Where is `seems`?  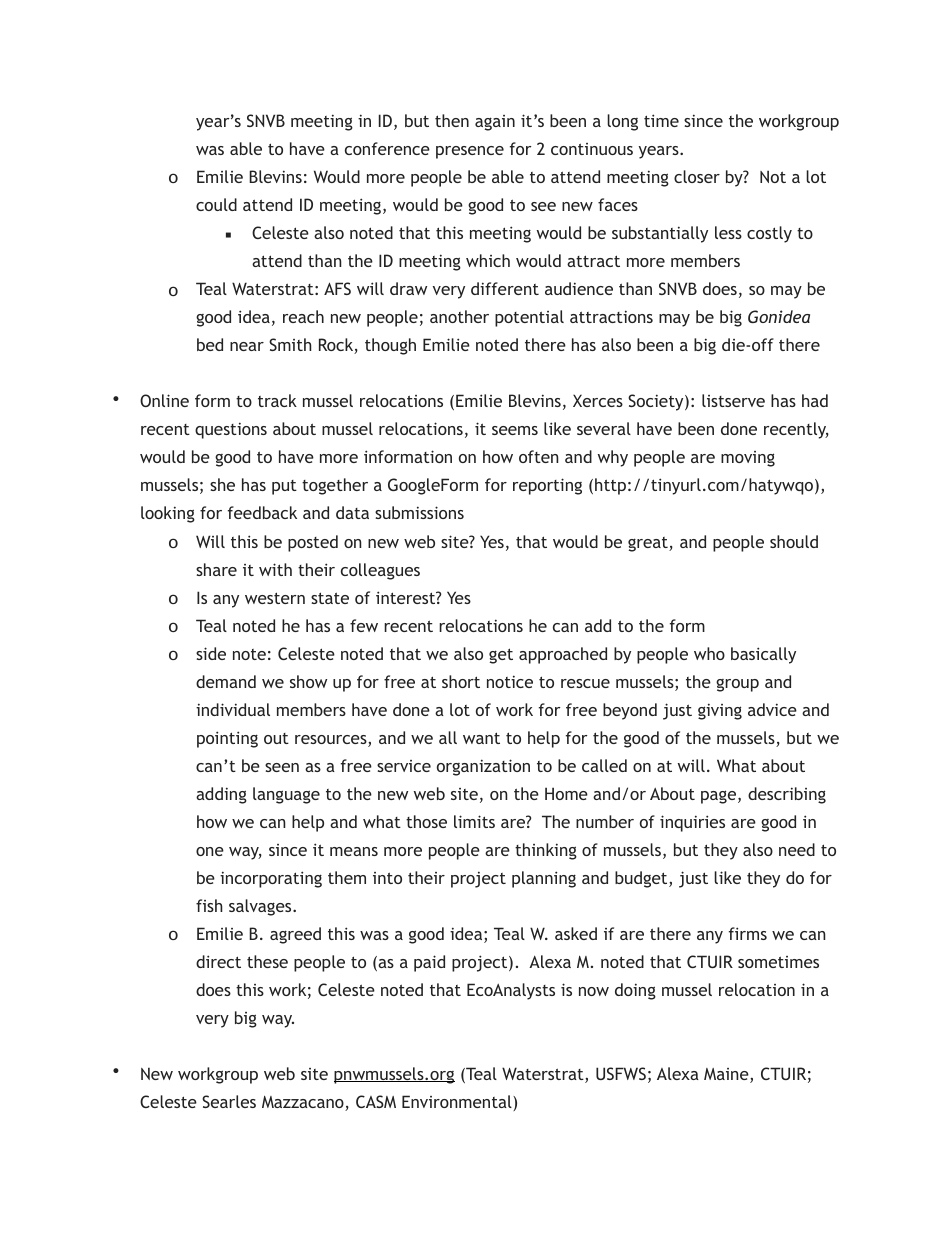
seems is located at coordinates (515, 430).
